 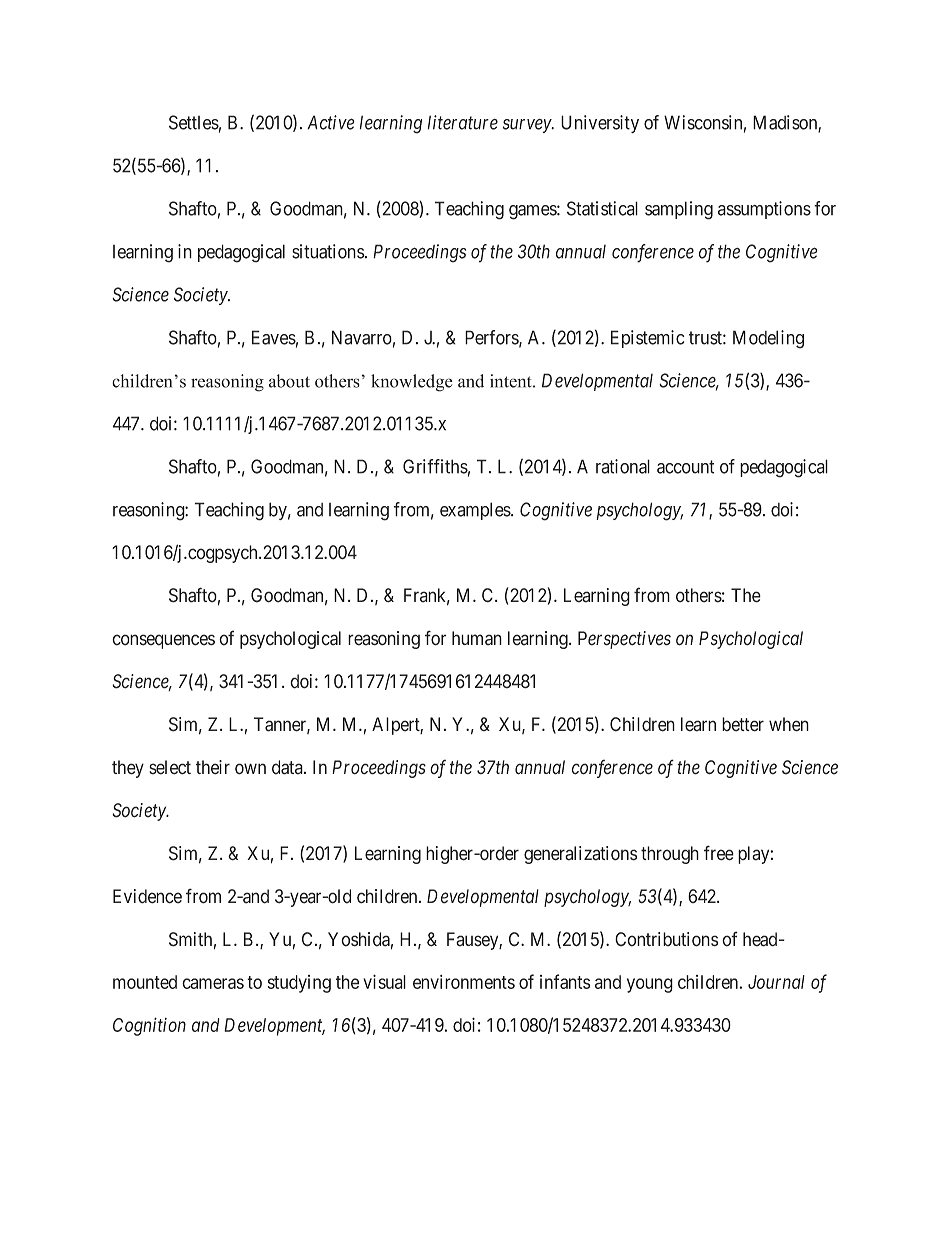 I want to click on Active, so click(x=331, y=122).
